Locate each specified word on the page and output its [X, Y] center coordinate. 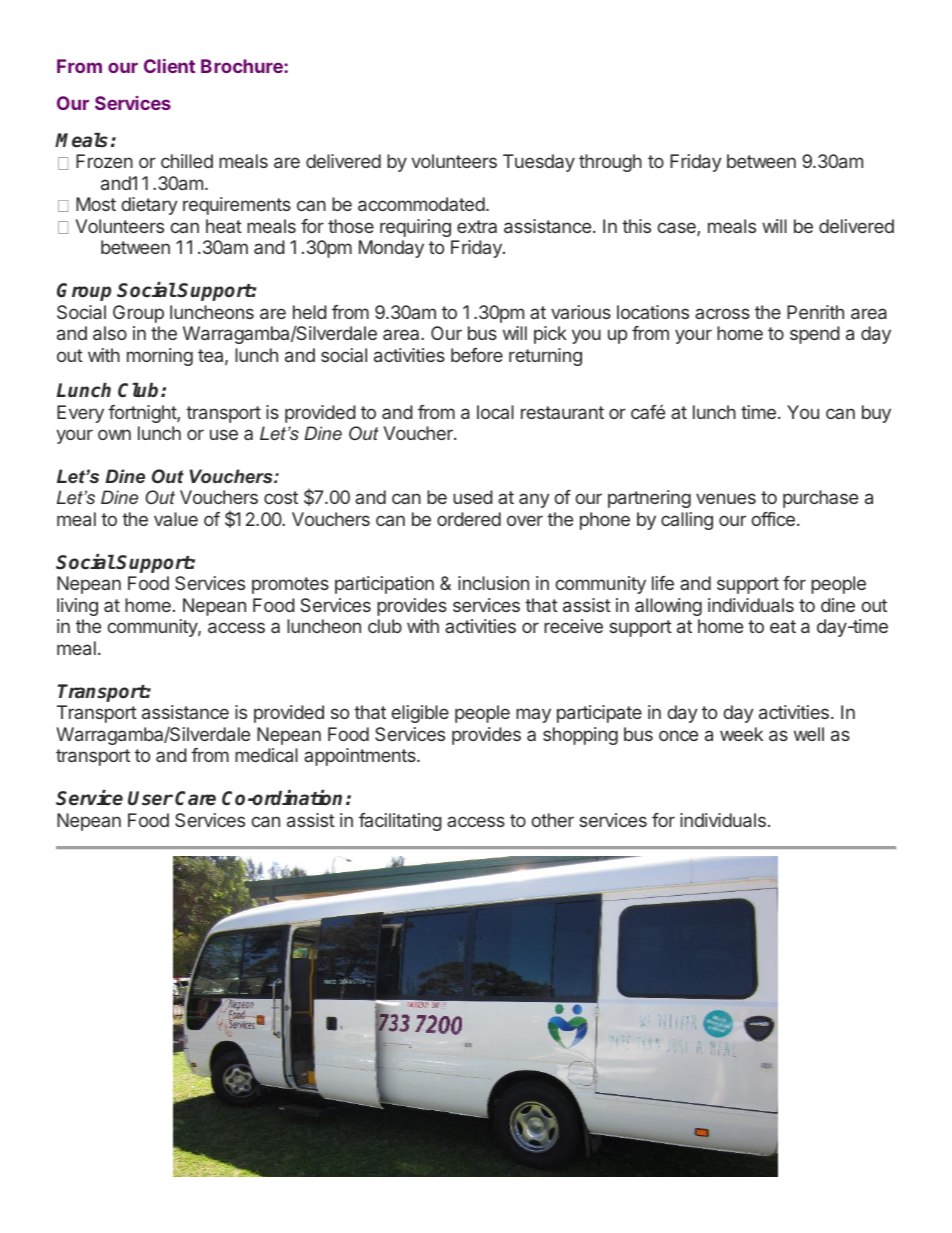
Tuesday [539, 163]
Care [195, 798]
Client [169, 66]
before [477, 355]
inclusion [493, 583]
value [176, 519]
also [110, 333]
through [610, 163]
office [773, 519]
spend [815, 335]
